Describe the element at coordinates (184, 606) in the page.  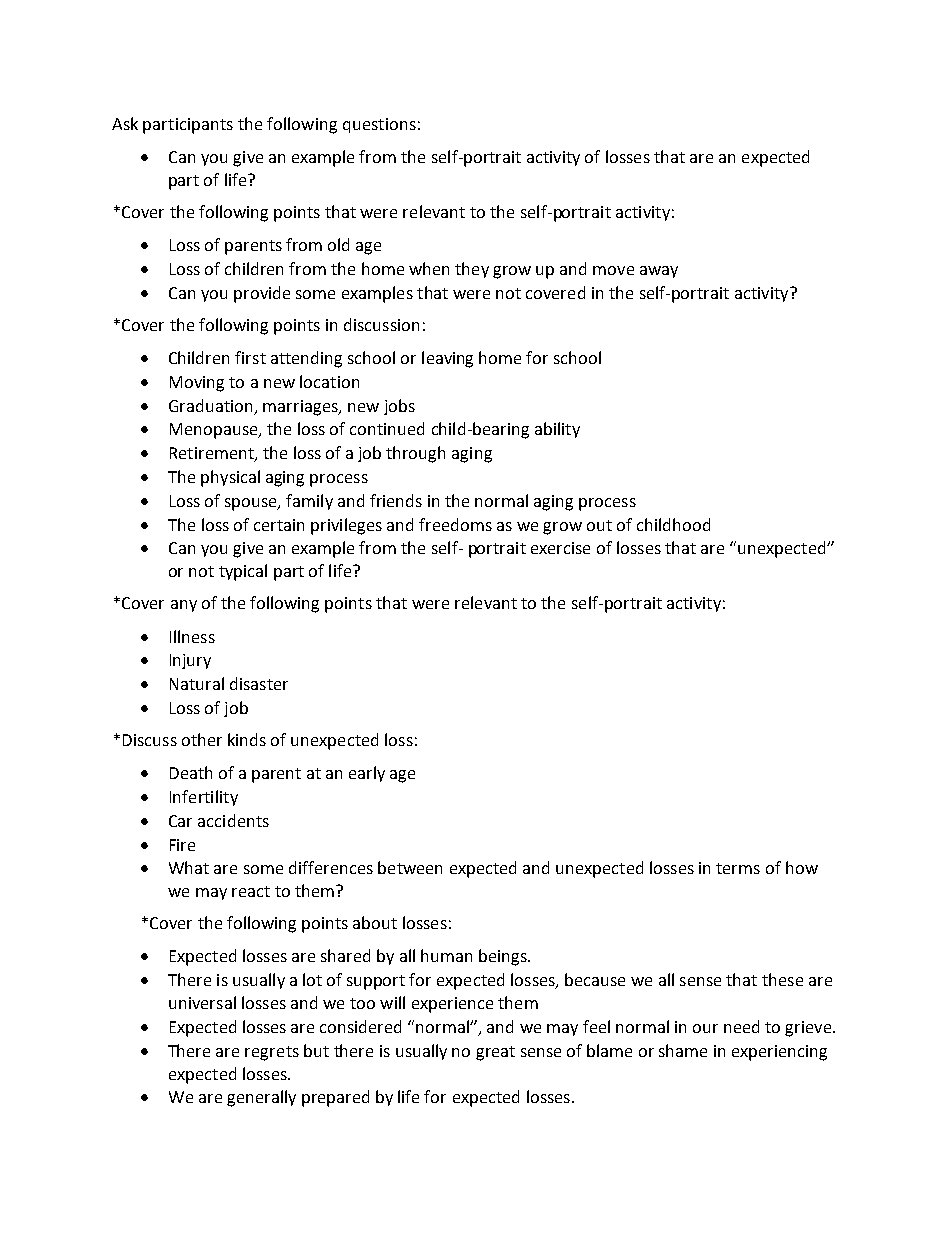
I see `any` at that location.
